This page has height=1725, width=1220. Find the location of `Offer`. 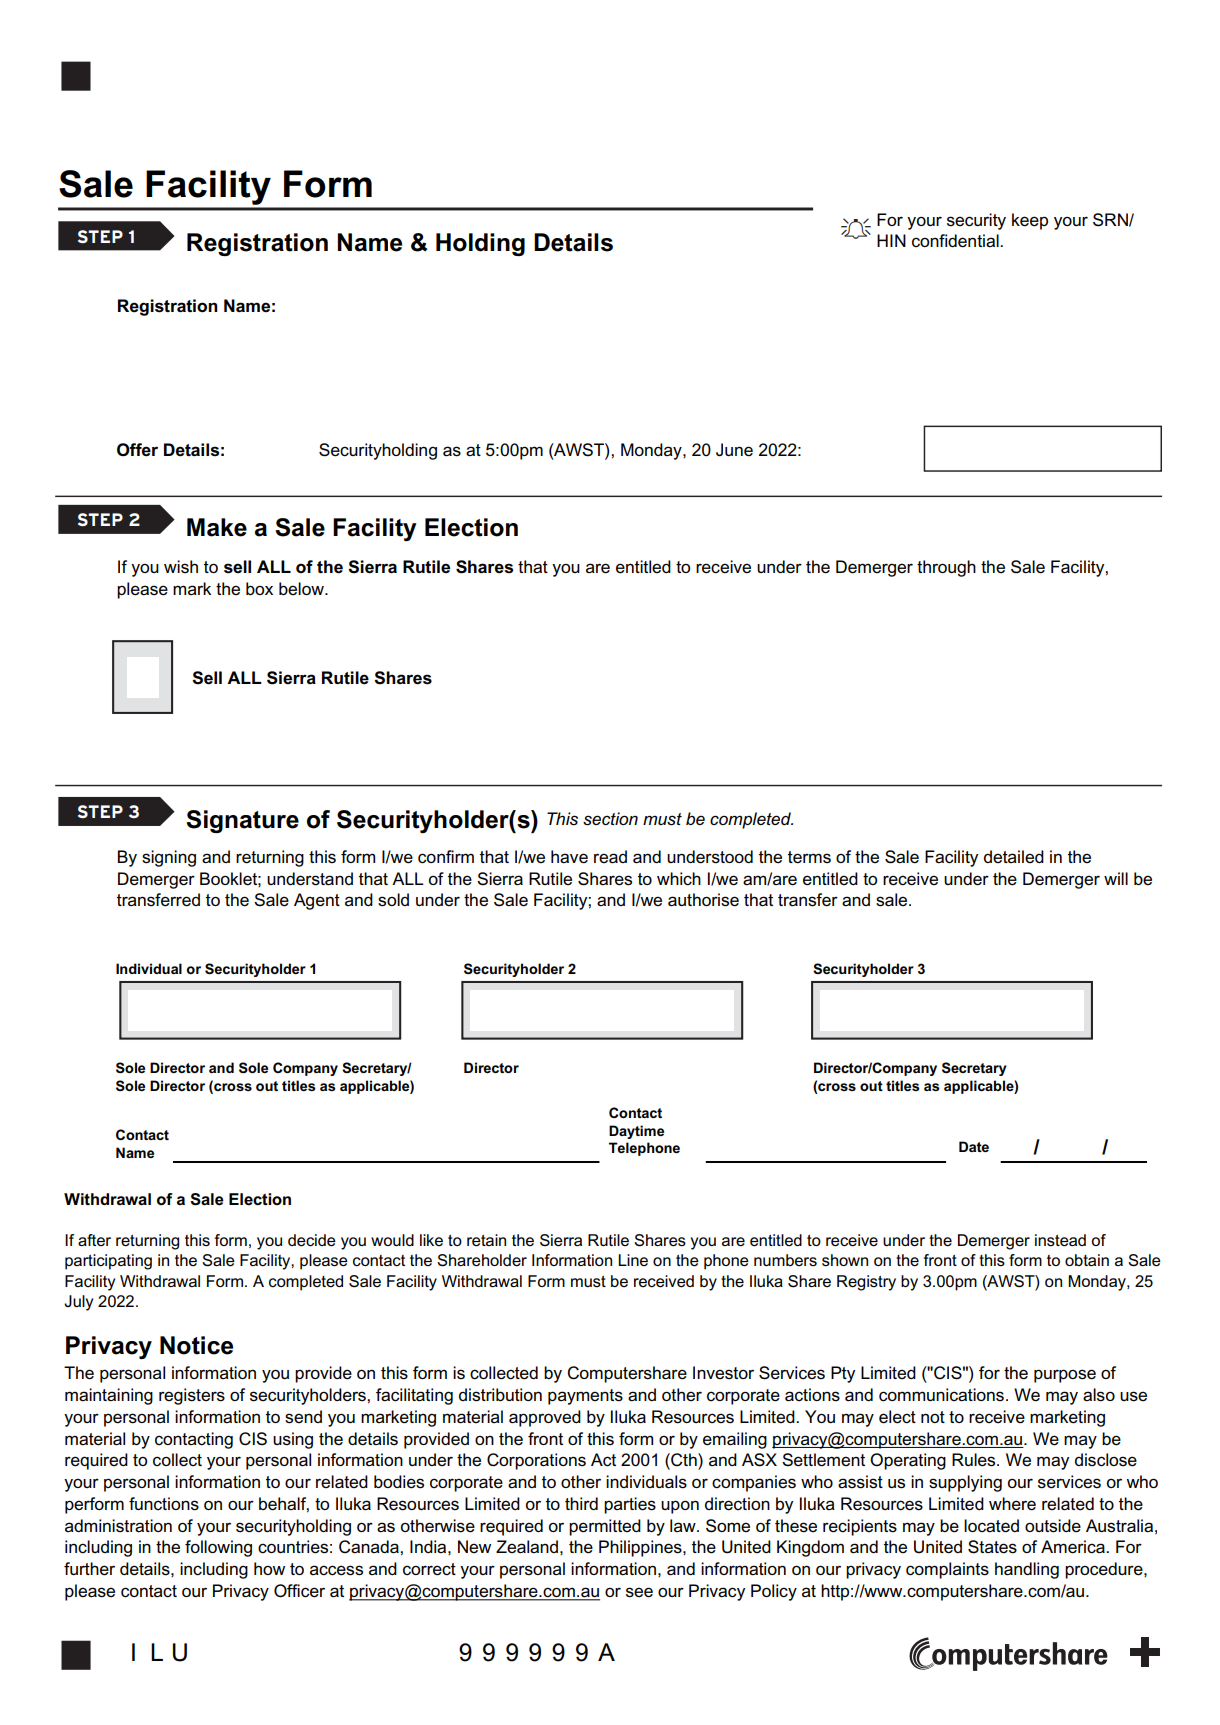

Offer is located at coordinates (137, 450).
